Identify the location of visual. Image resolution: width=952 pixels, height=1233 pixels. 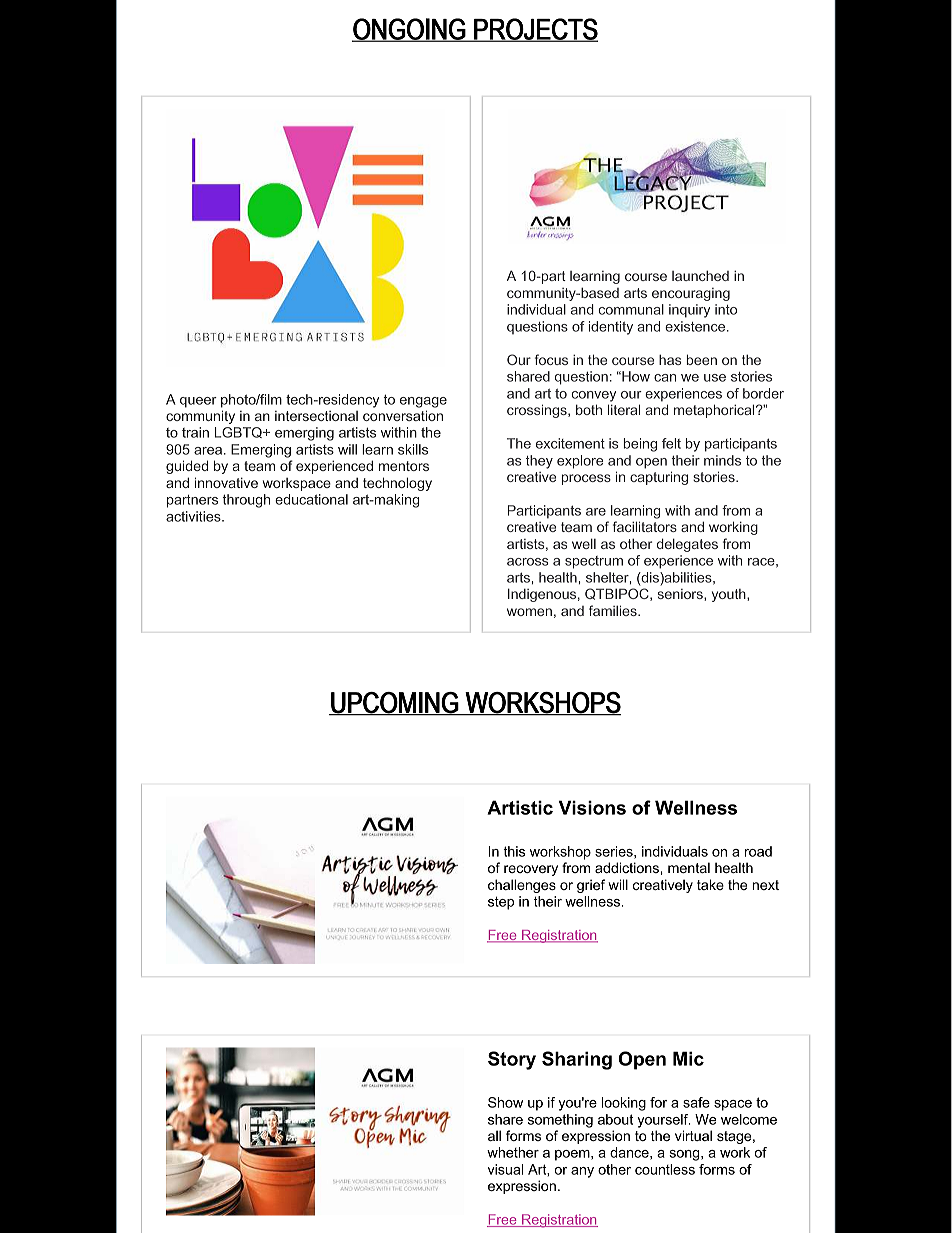
(506, 1169).
